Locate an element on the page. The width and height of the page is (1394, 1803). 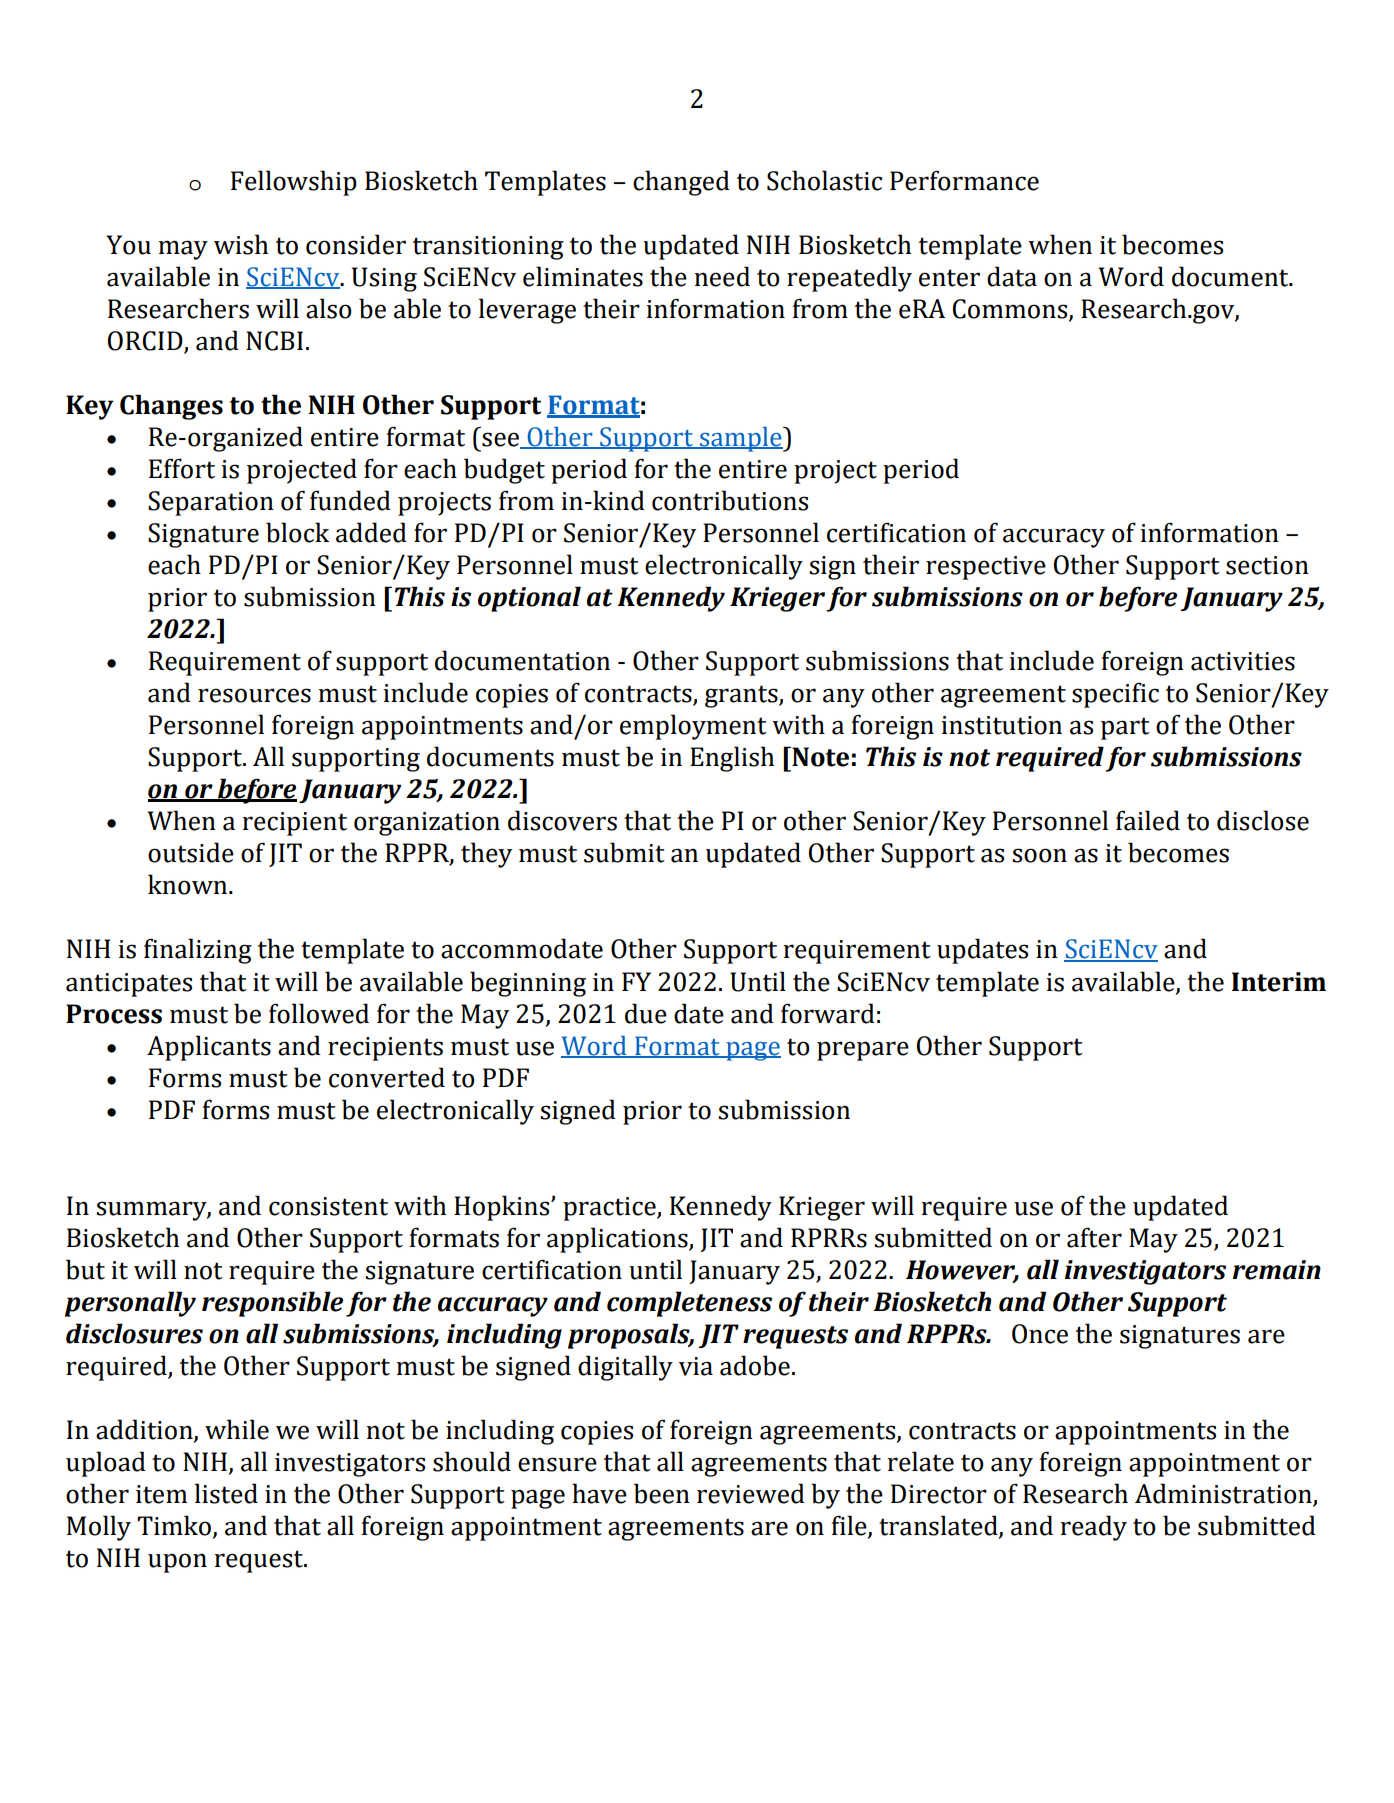
listed is located at coordinates (226, 1493).
